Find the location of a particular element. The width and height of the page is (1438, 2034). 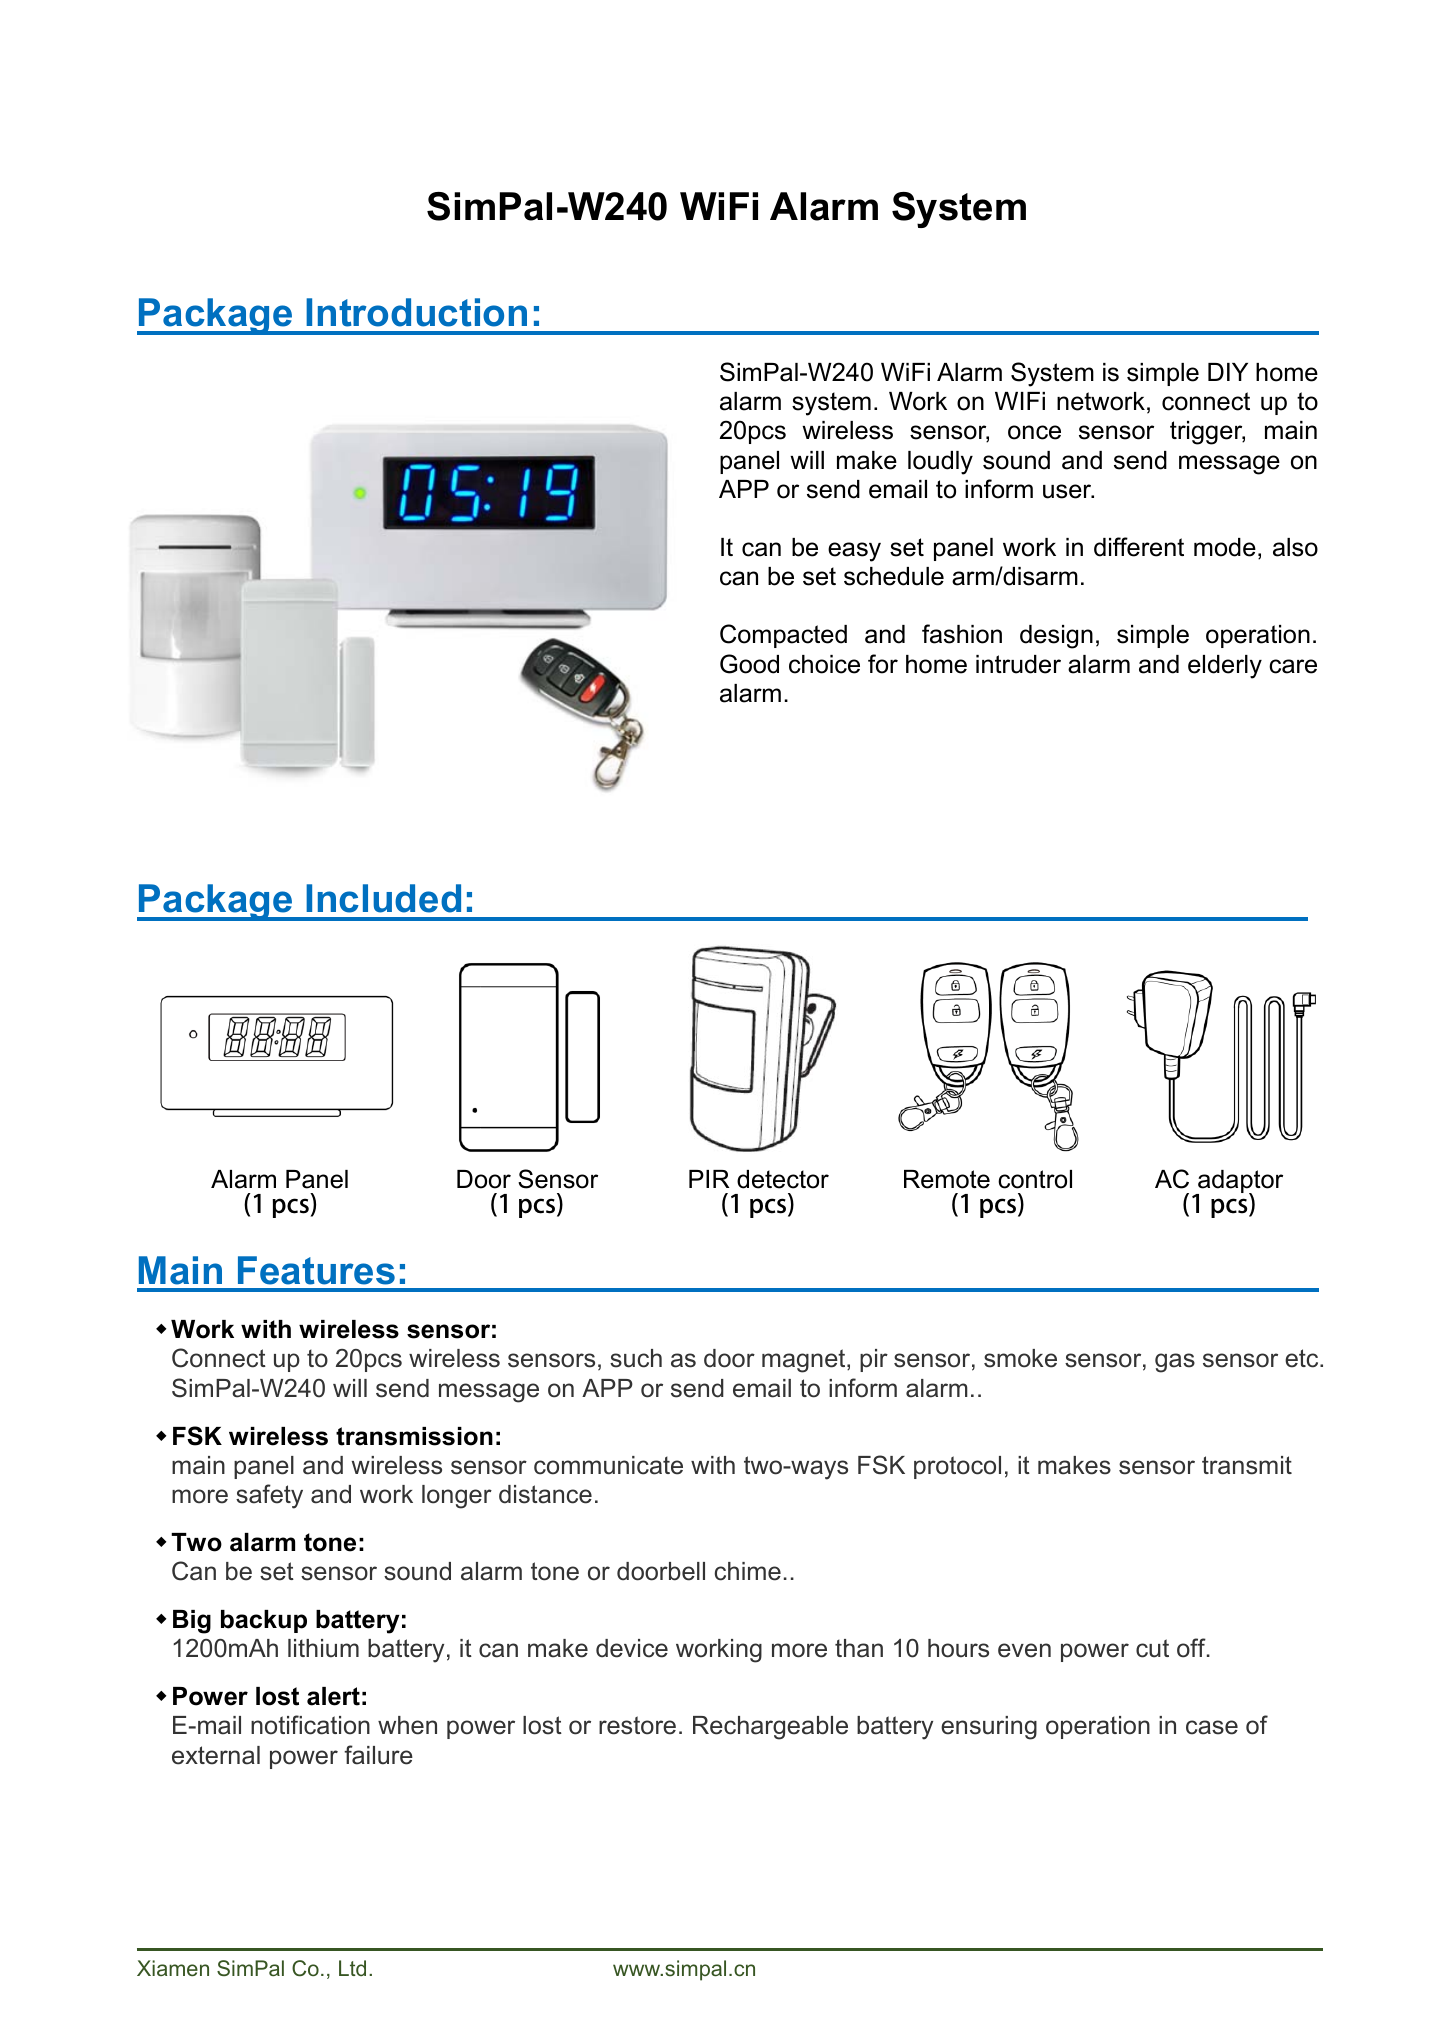

loudly is located at coordinates (940, 463).
